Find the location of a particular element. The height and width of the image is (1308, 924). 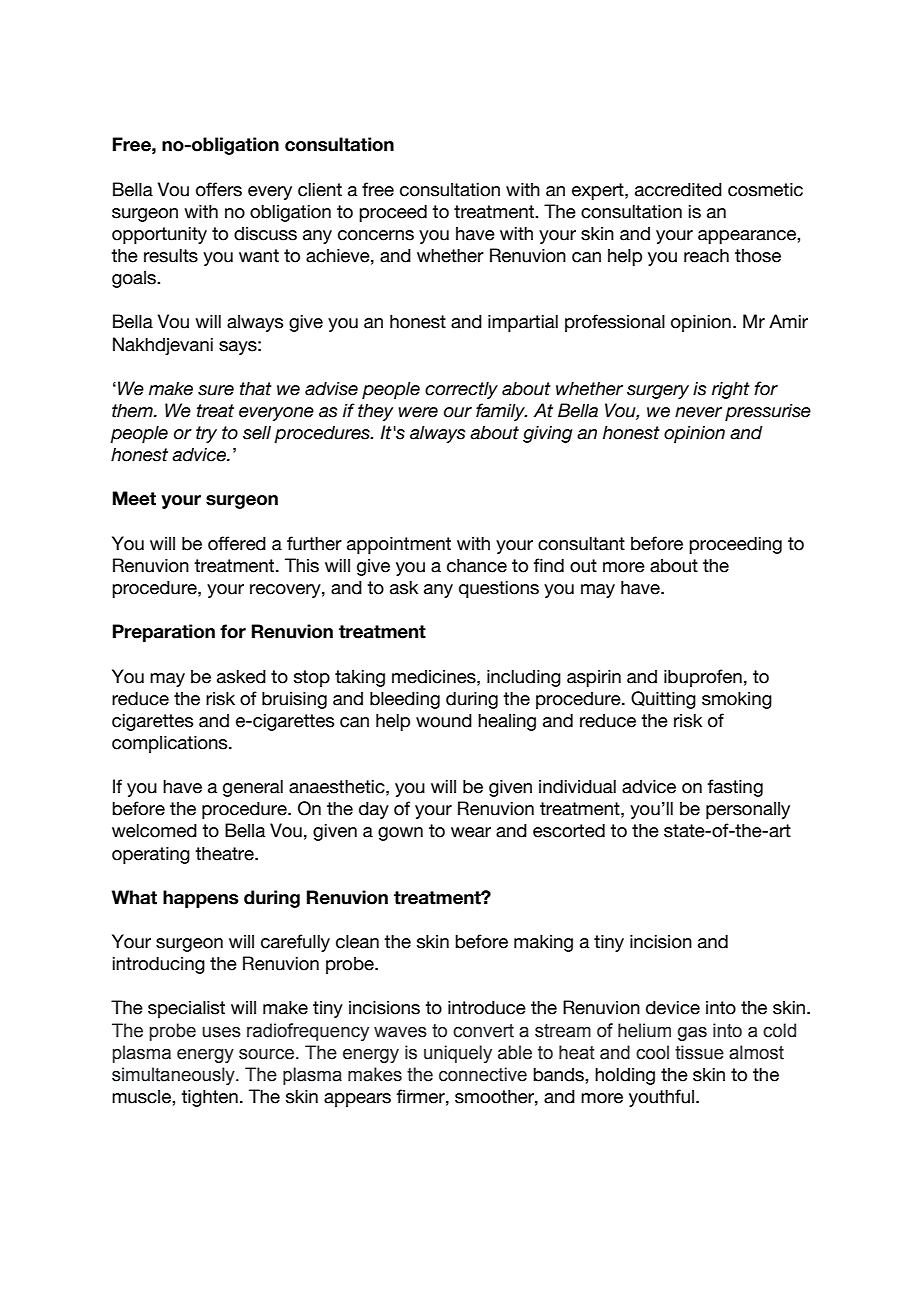

concerns is located at coordinates (376, 235).
